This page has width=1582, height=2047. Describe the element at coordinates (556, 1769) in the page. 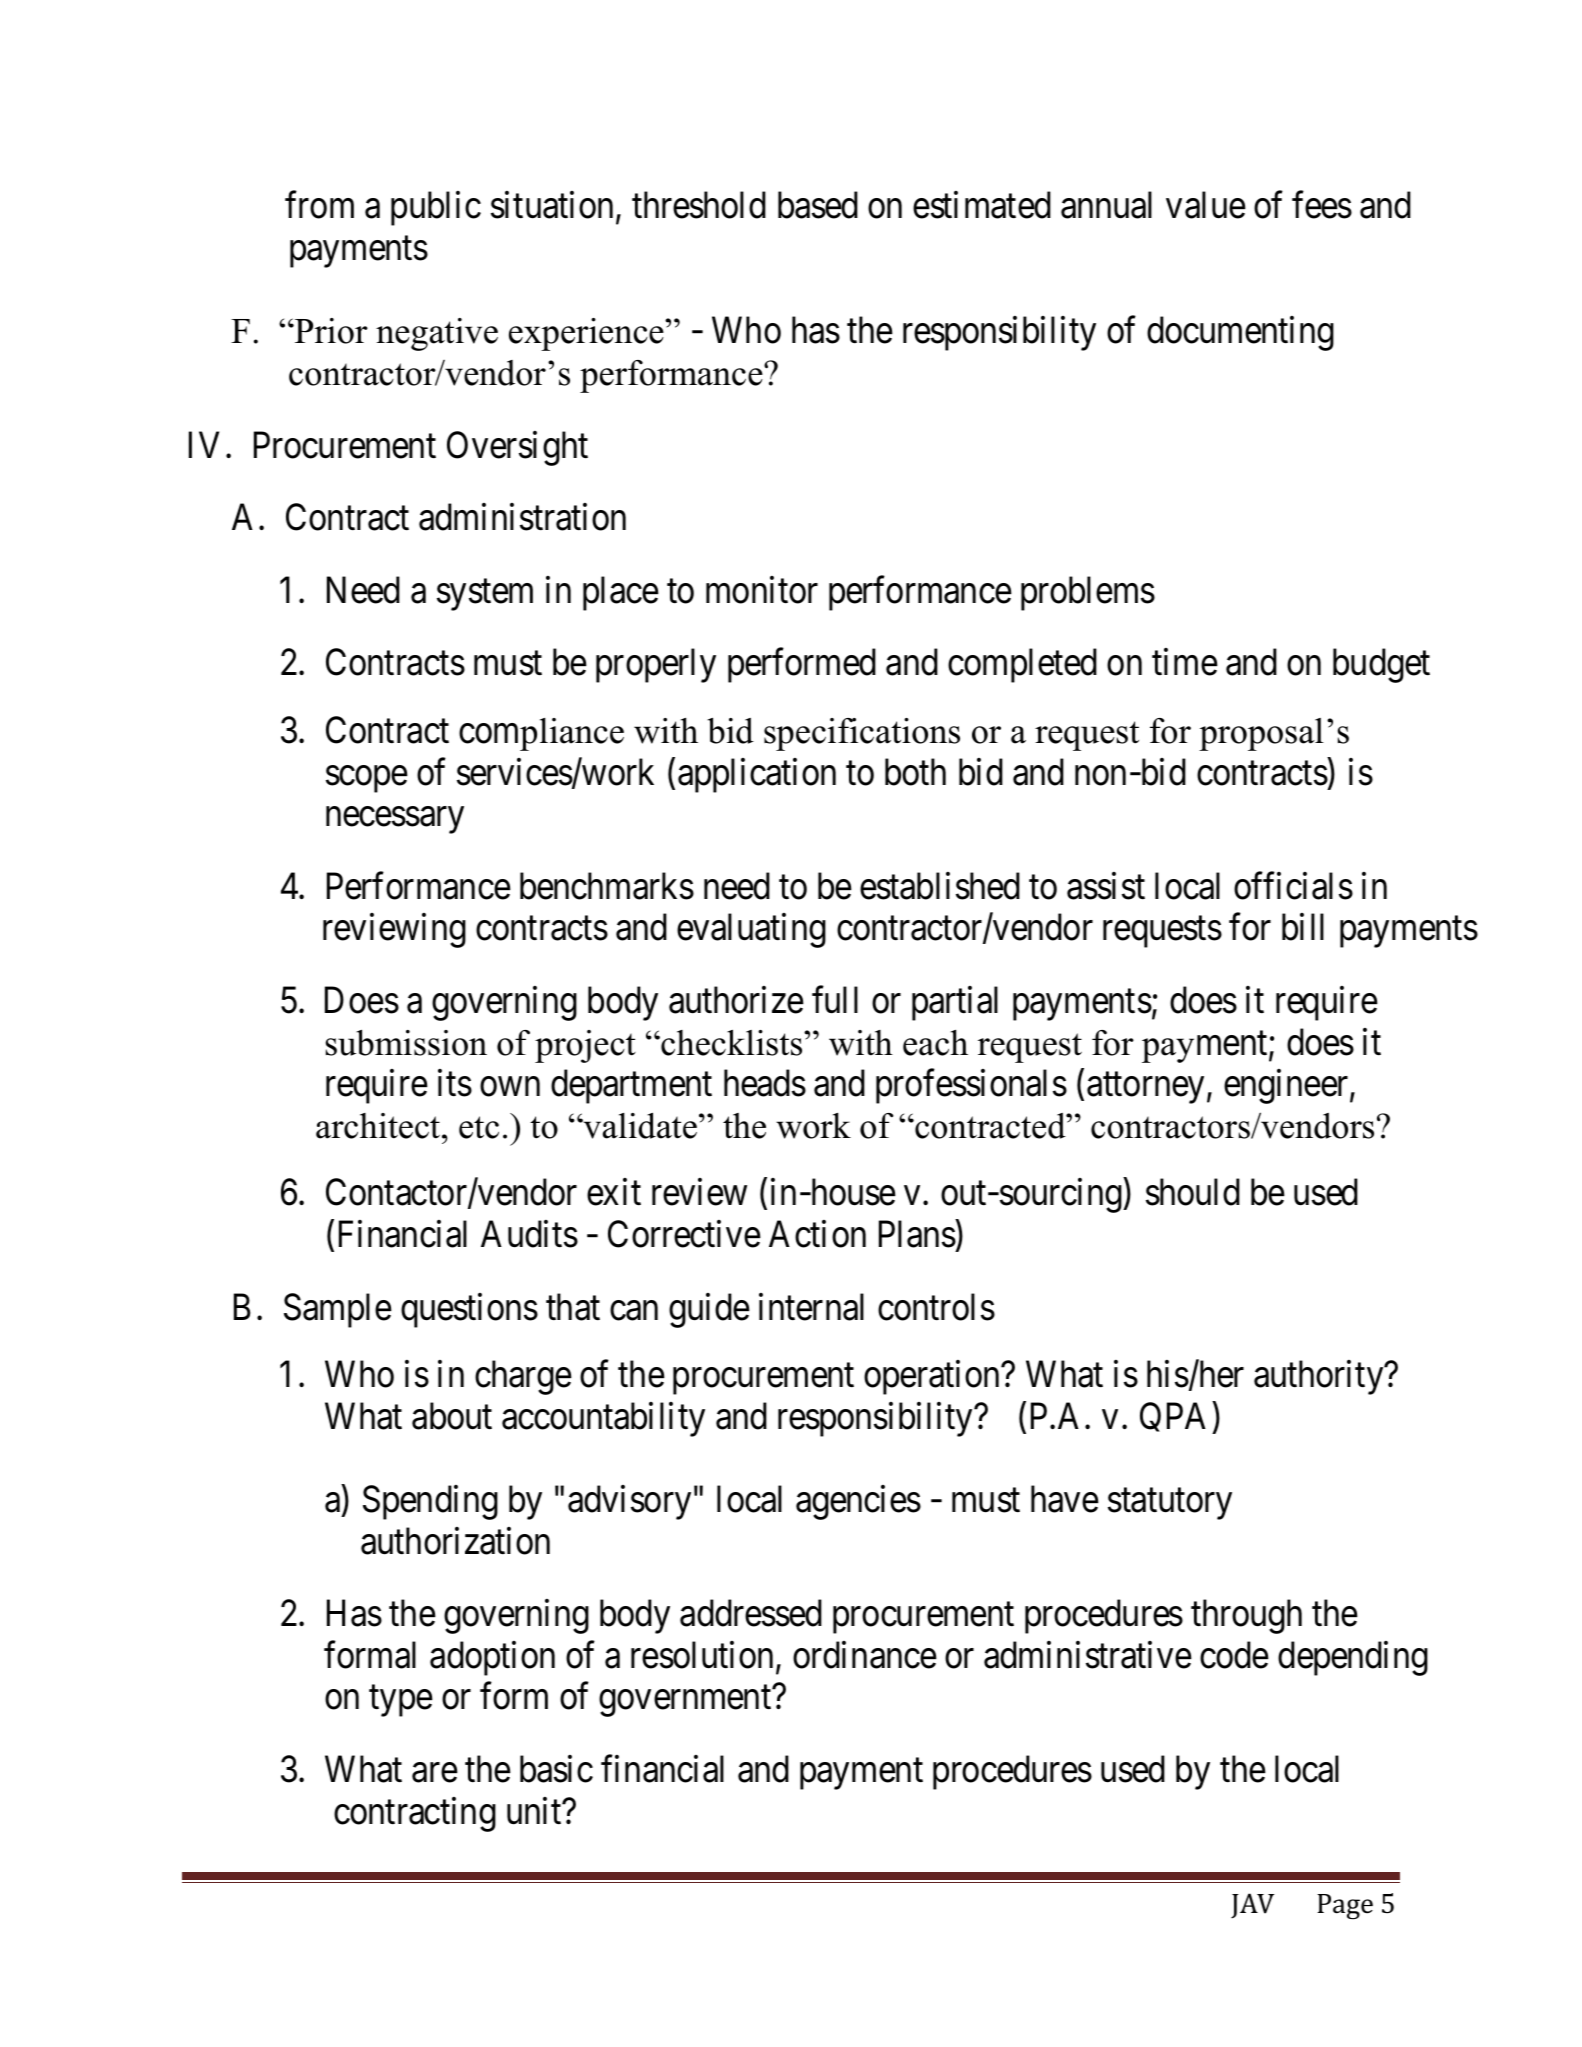

I see `basic` at that location.
